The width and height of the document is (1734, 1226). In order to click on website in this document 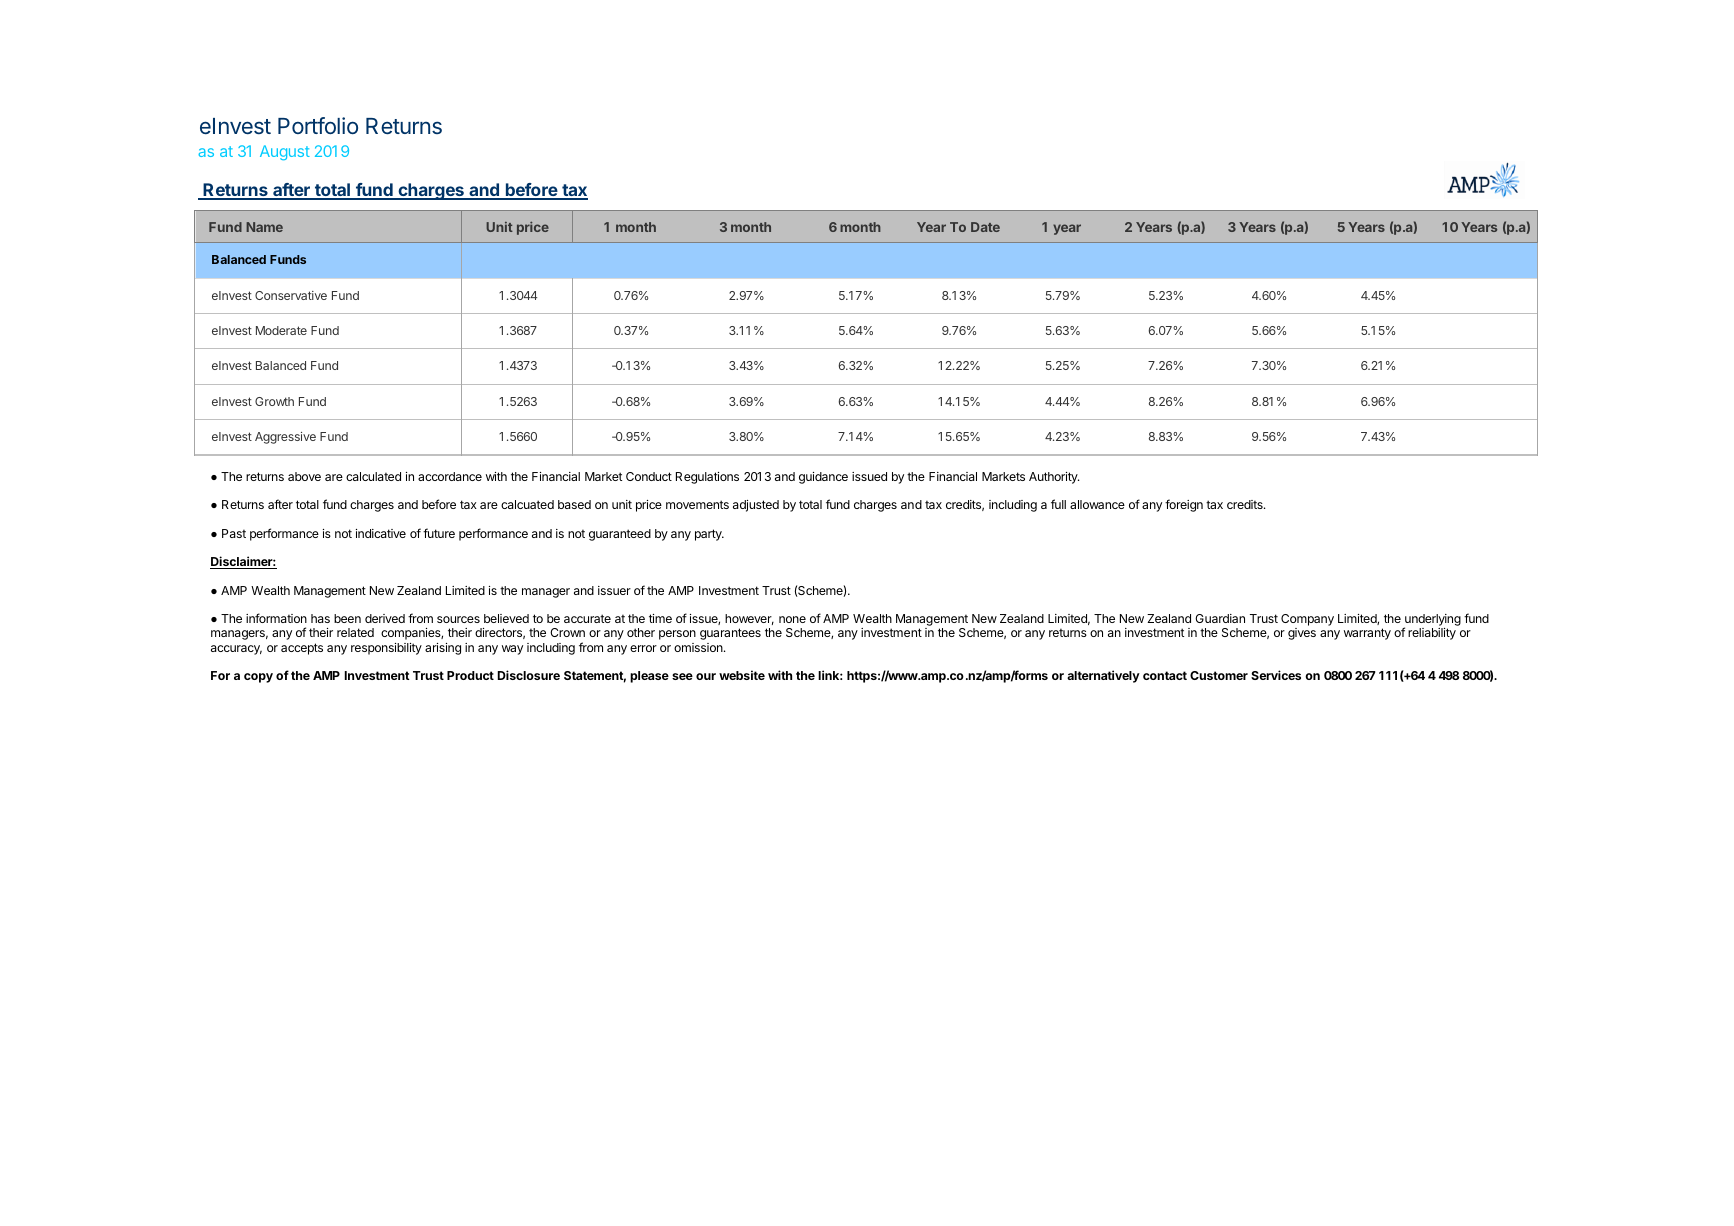, I will do `click(742, 675)`.
